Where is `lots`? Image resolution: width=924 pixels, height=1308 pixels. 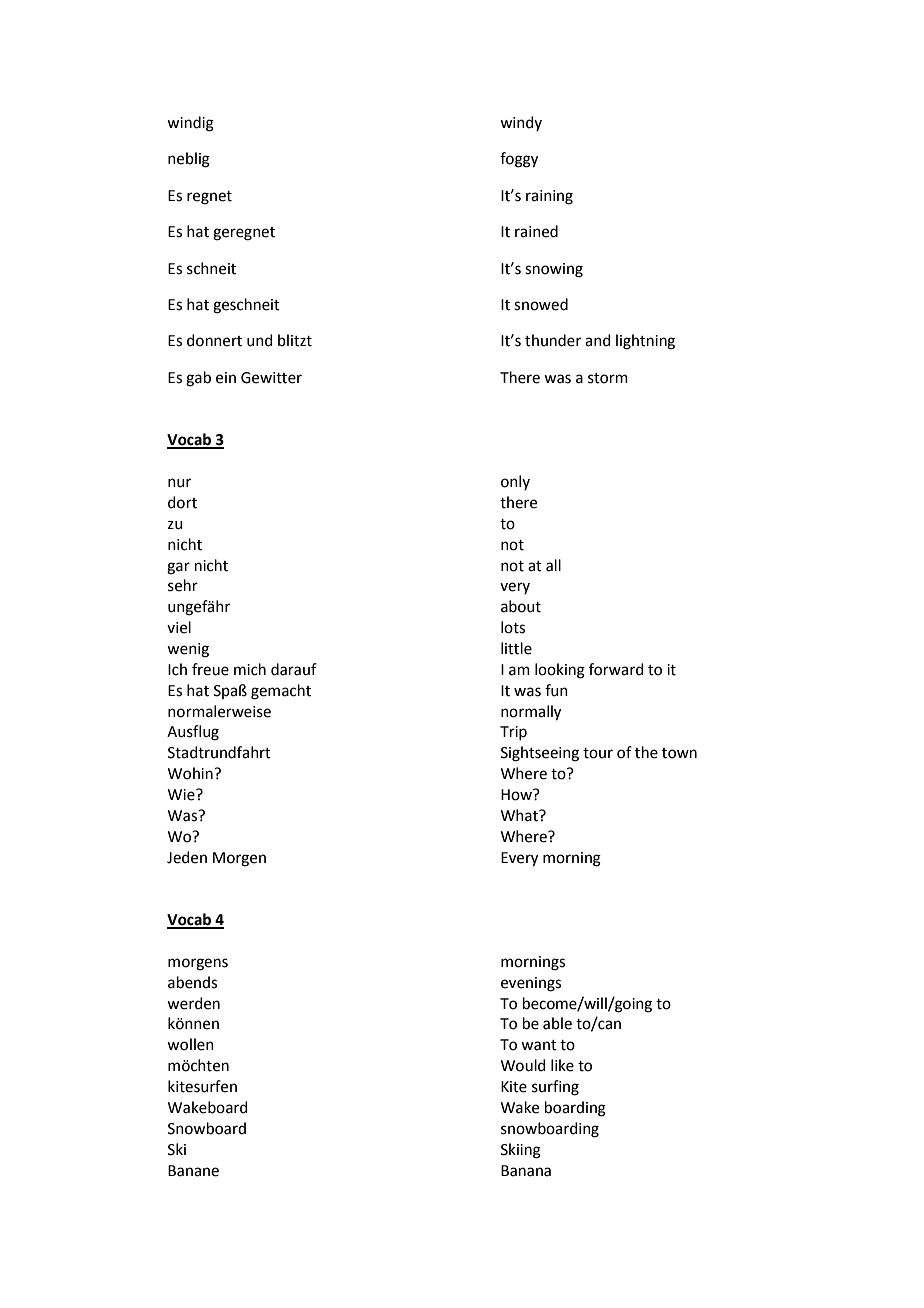
lots is located at coordinates (513, 627).
